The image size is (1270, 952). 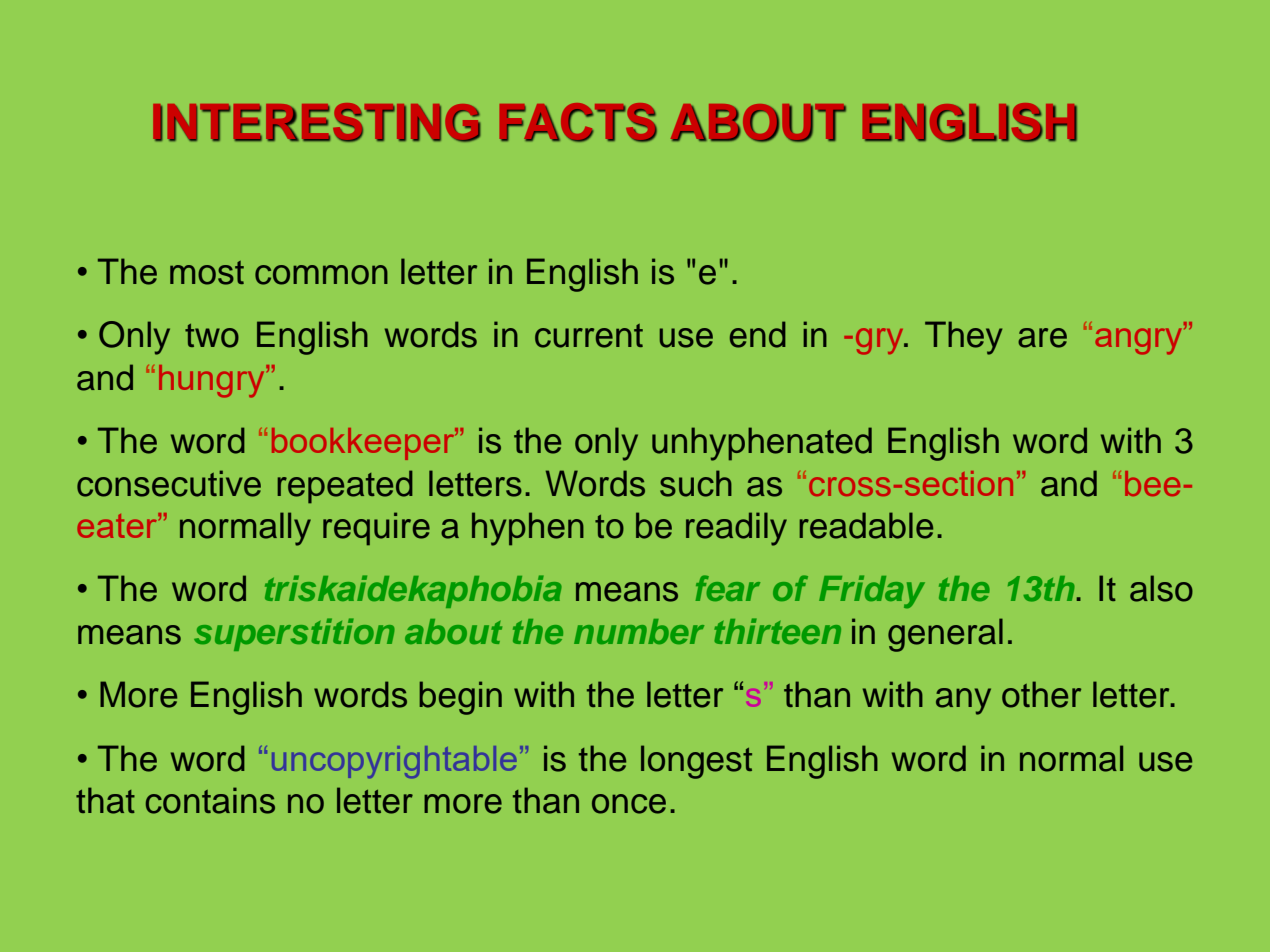 What do you see at coordinates (578, 122) in the screenshot?
I see `FACTS` at bounding box center [578, 122].
